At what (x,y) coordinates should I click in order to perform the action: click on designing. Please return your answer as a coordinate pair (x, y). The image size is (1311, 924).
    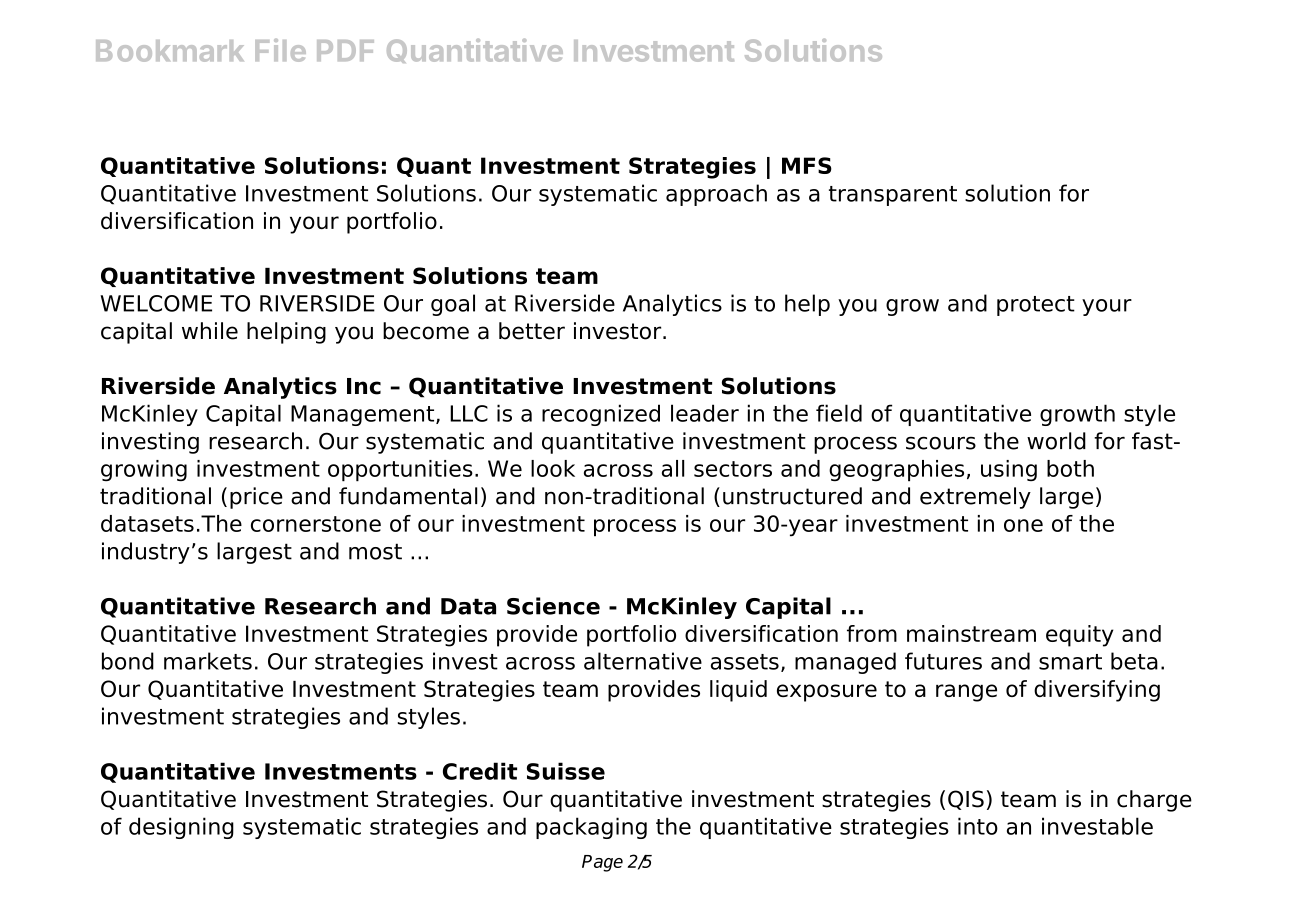
    Looking at the image, I should click on (181, 828).
